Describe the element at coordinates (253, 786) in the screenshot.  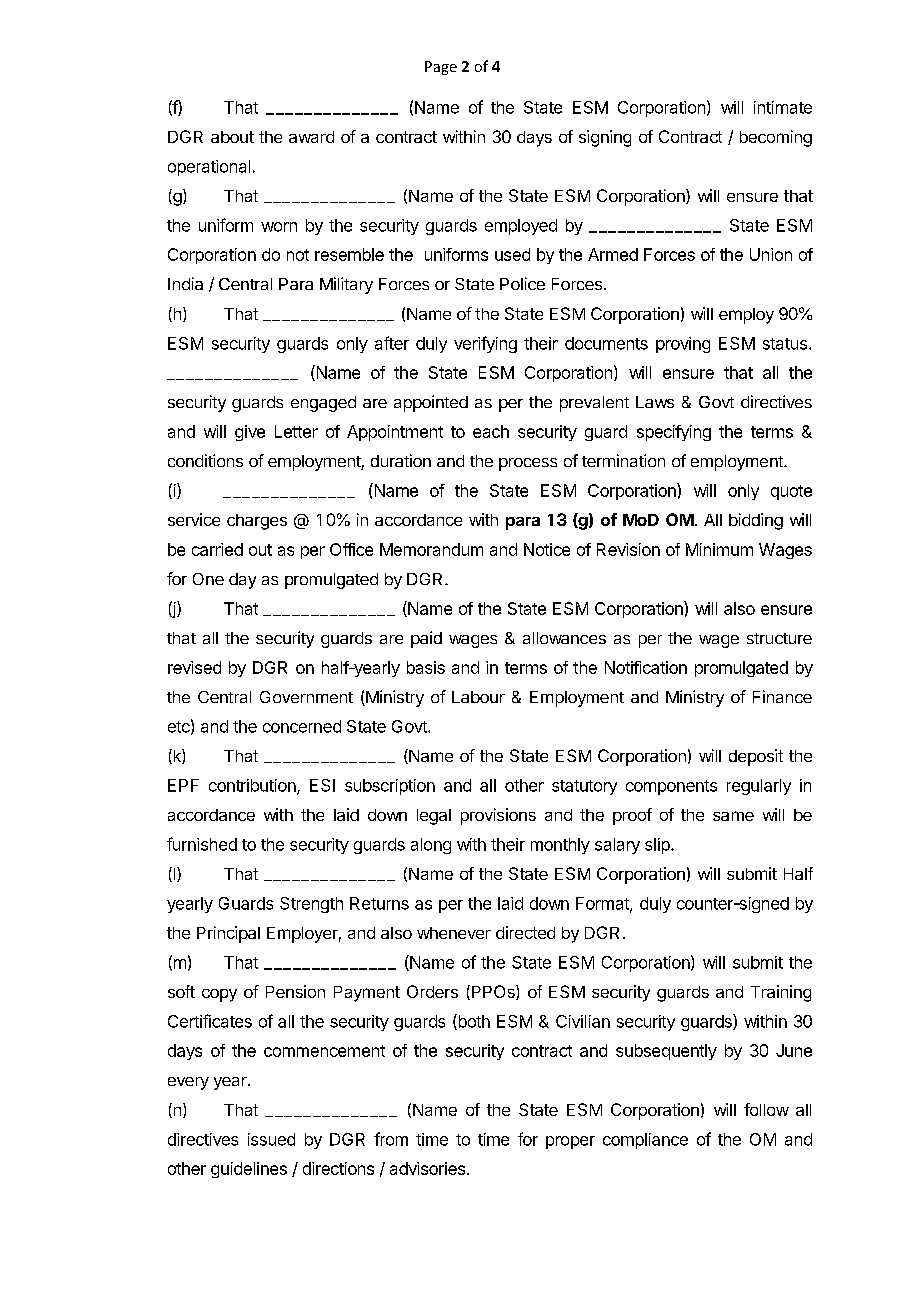
I see `contribution` at that location.
